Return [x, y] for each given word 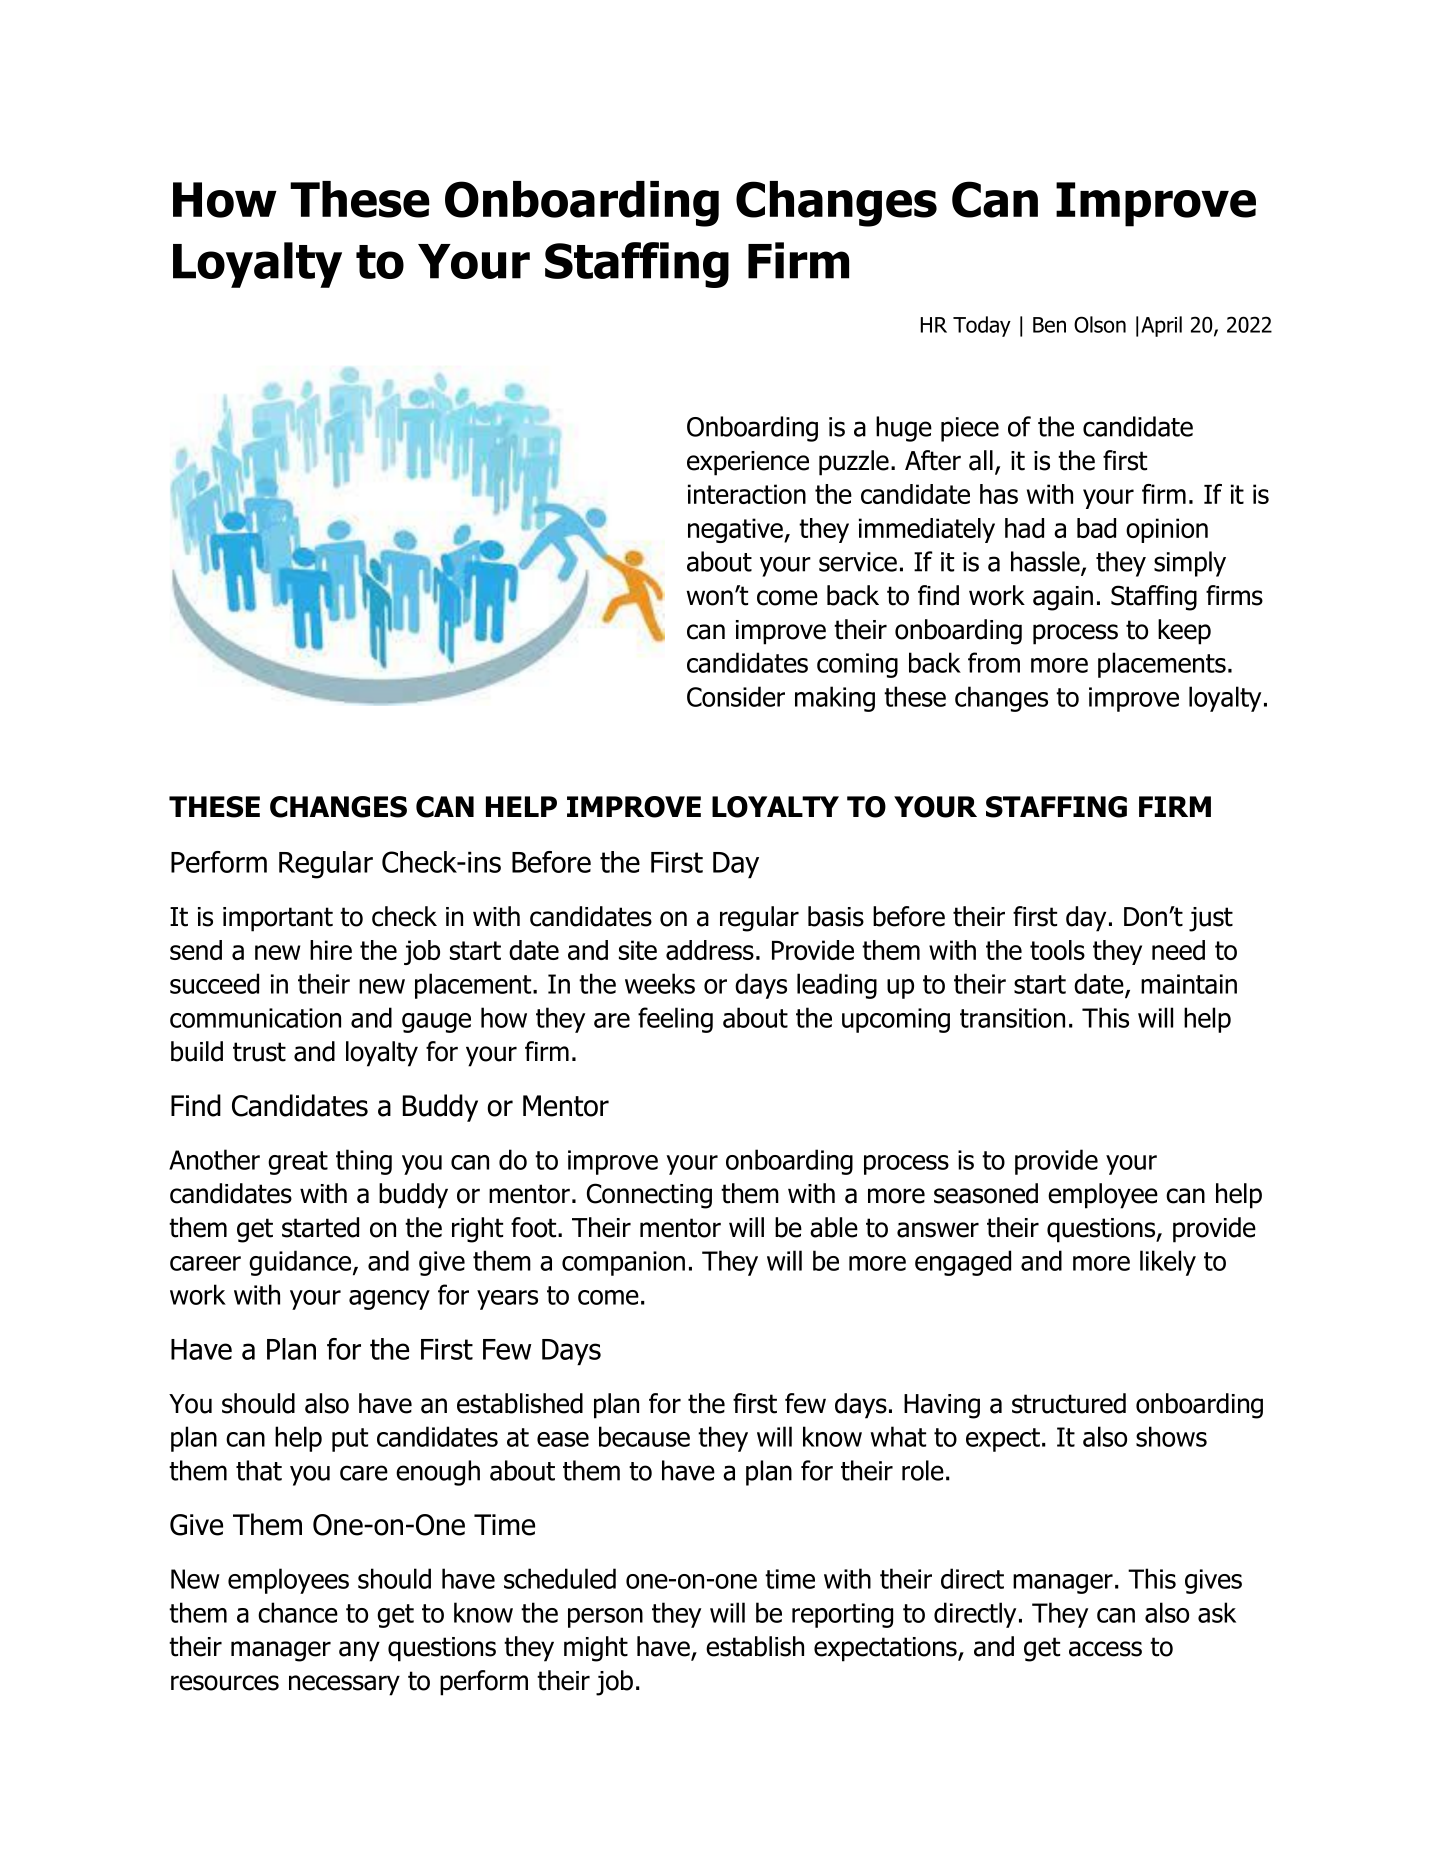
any [359, 1651]
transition [1012, 1018]
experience [748, 463]
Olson [1100, 324]
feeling [675, 1020]
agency [389, 1300]
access [1105, 1649]
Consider [736, 696]
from [994, 662]
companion [623, 1263]
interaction [747, 494]
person [605, 1618]
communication [255, 1018]
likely [1168, 1263]
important [278, 919]
